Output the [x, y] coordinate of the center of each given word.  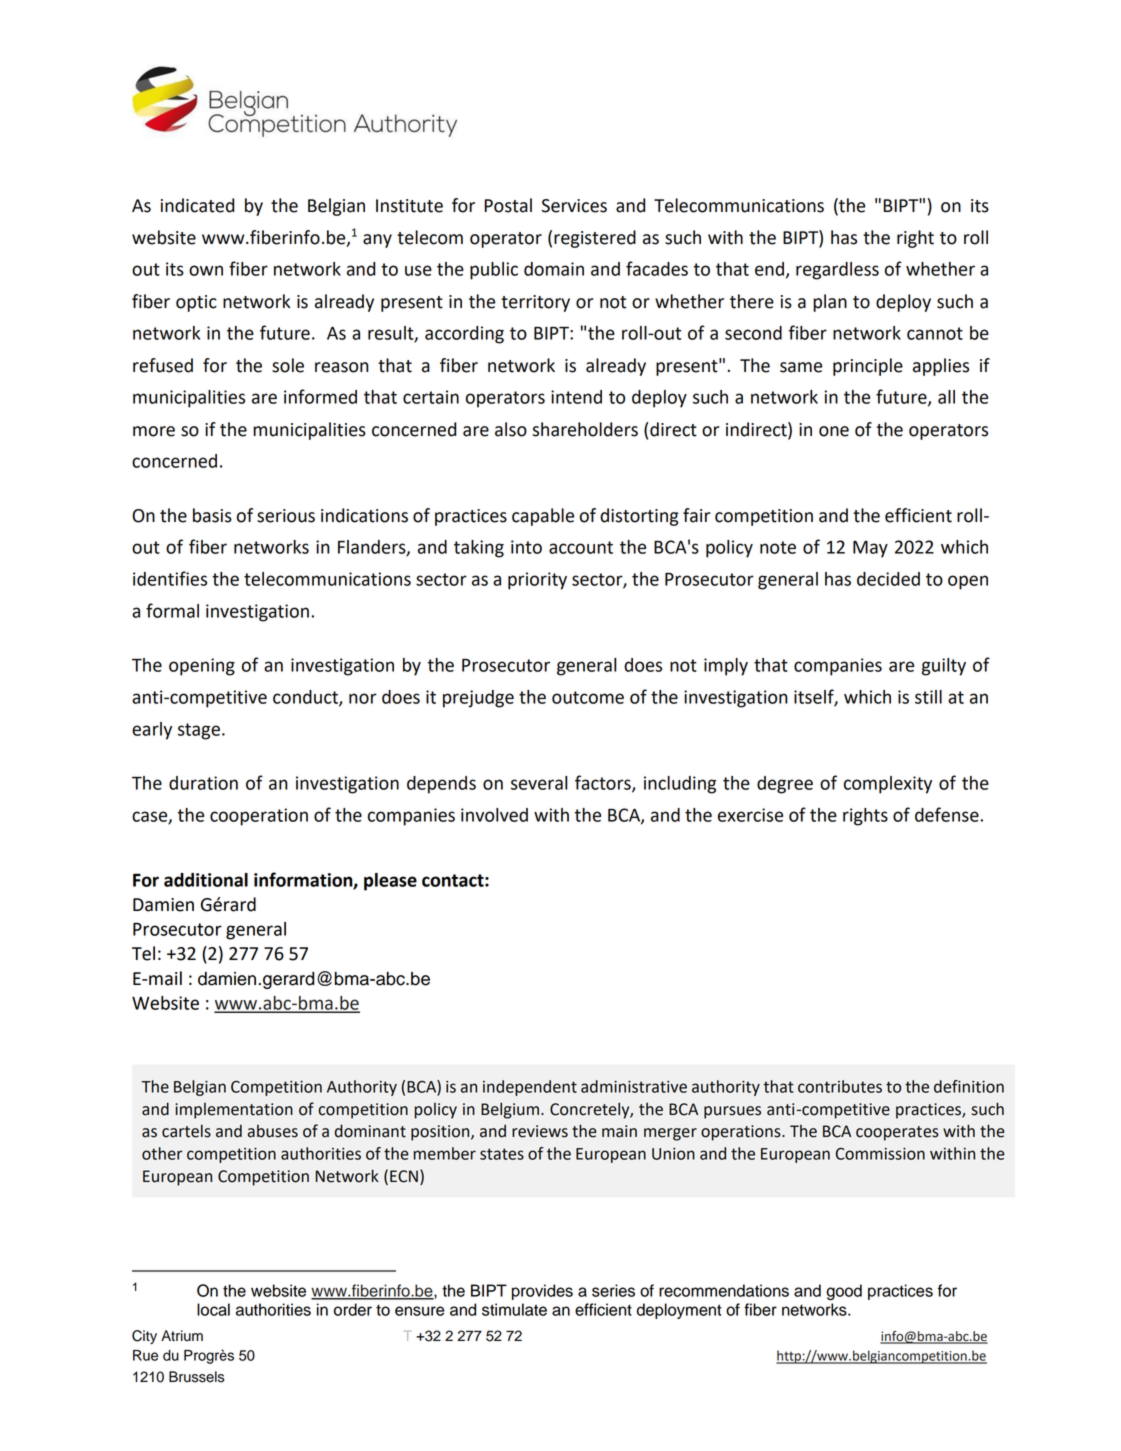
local [213, 1309]
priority [537, 581]
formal [172, 610]
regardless [837, 271]
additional [206, 880]
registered [595, 239]
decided [888, 579]
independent [530, 1088]
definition [969, 1086]
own [206, 270]
